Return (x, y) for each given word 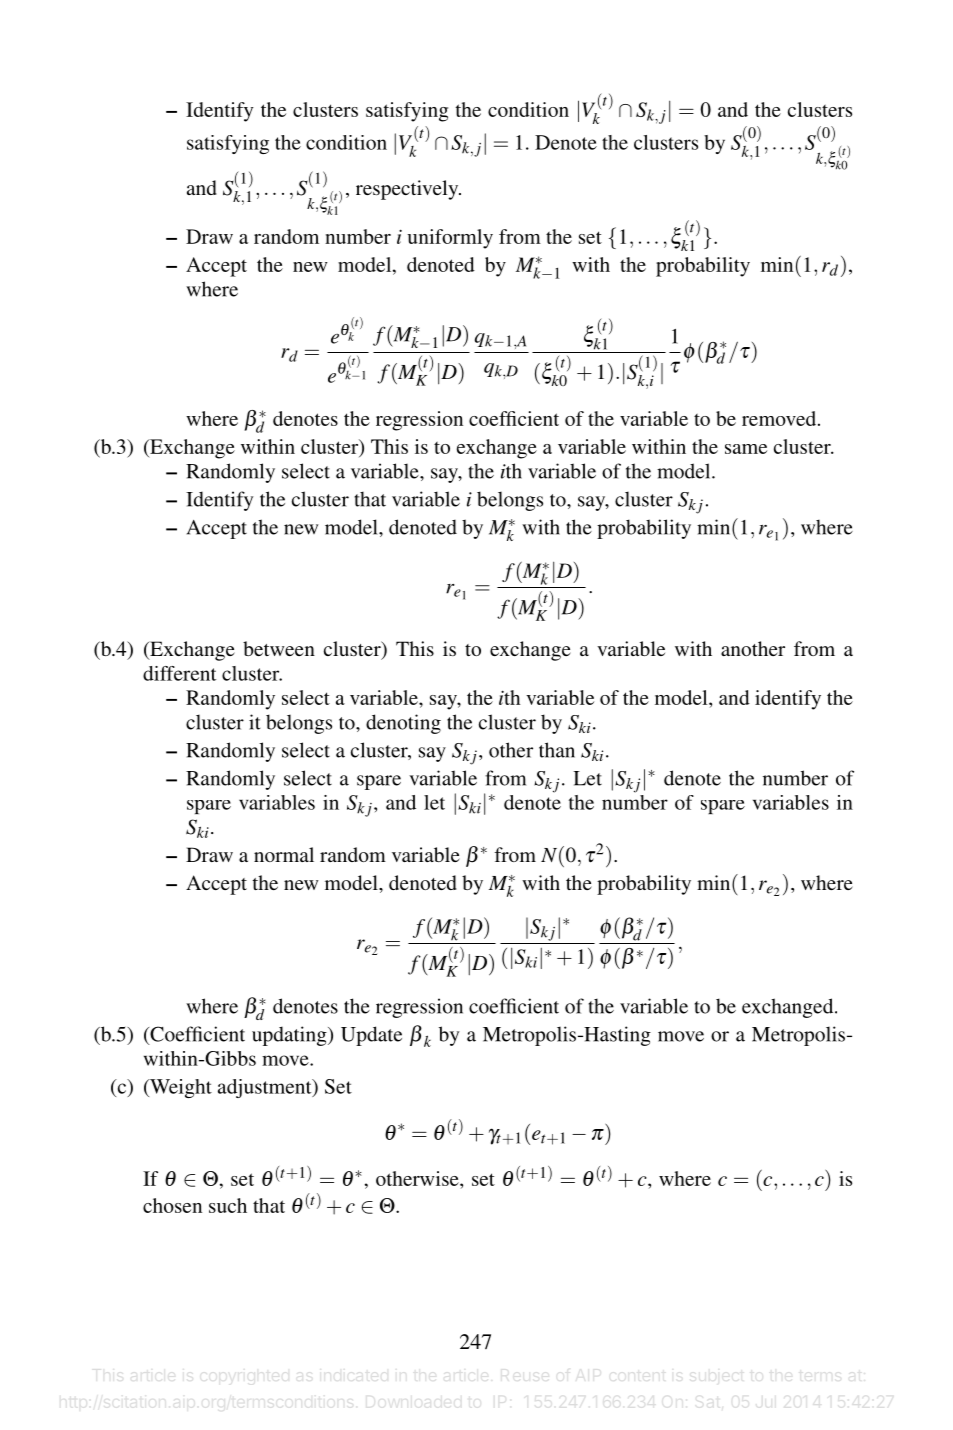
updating (290, 1036)
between (279, 648)
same (746, 449)
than (557, 750)
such (228, 1205)
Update (371, 1036)
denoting (403, 724)
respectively (408, 190)
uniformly (450, 239)
